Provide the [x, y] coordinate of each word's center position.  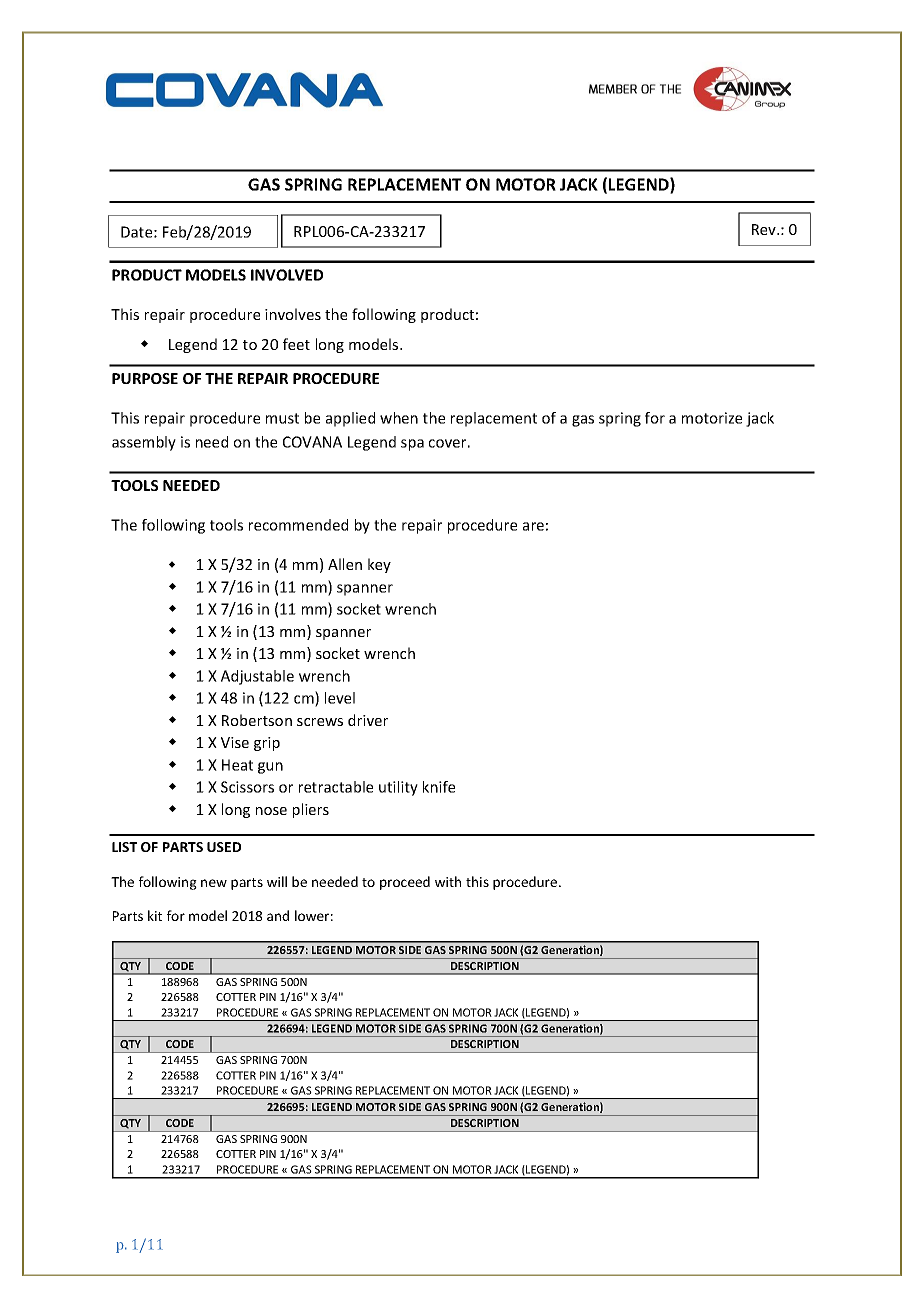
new [214, 883]
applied [350, 419]
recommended [298, 525]
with [448, 881]
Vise [235, 742]
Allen [345, 564]
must [282, 418]
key [379, 565]
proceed [405, 883]
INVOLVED [287, 275]
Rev [765, 229]
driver [368, 720]
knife [439, 787]
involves [293, 314]
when [399, 418]
